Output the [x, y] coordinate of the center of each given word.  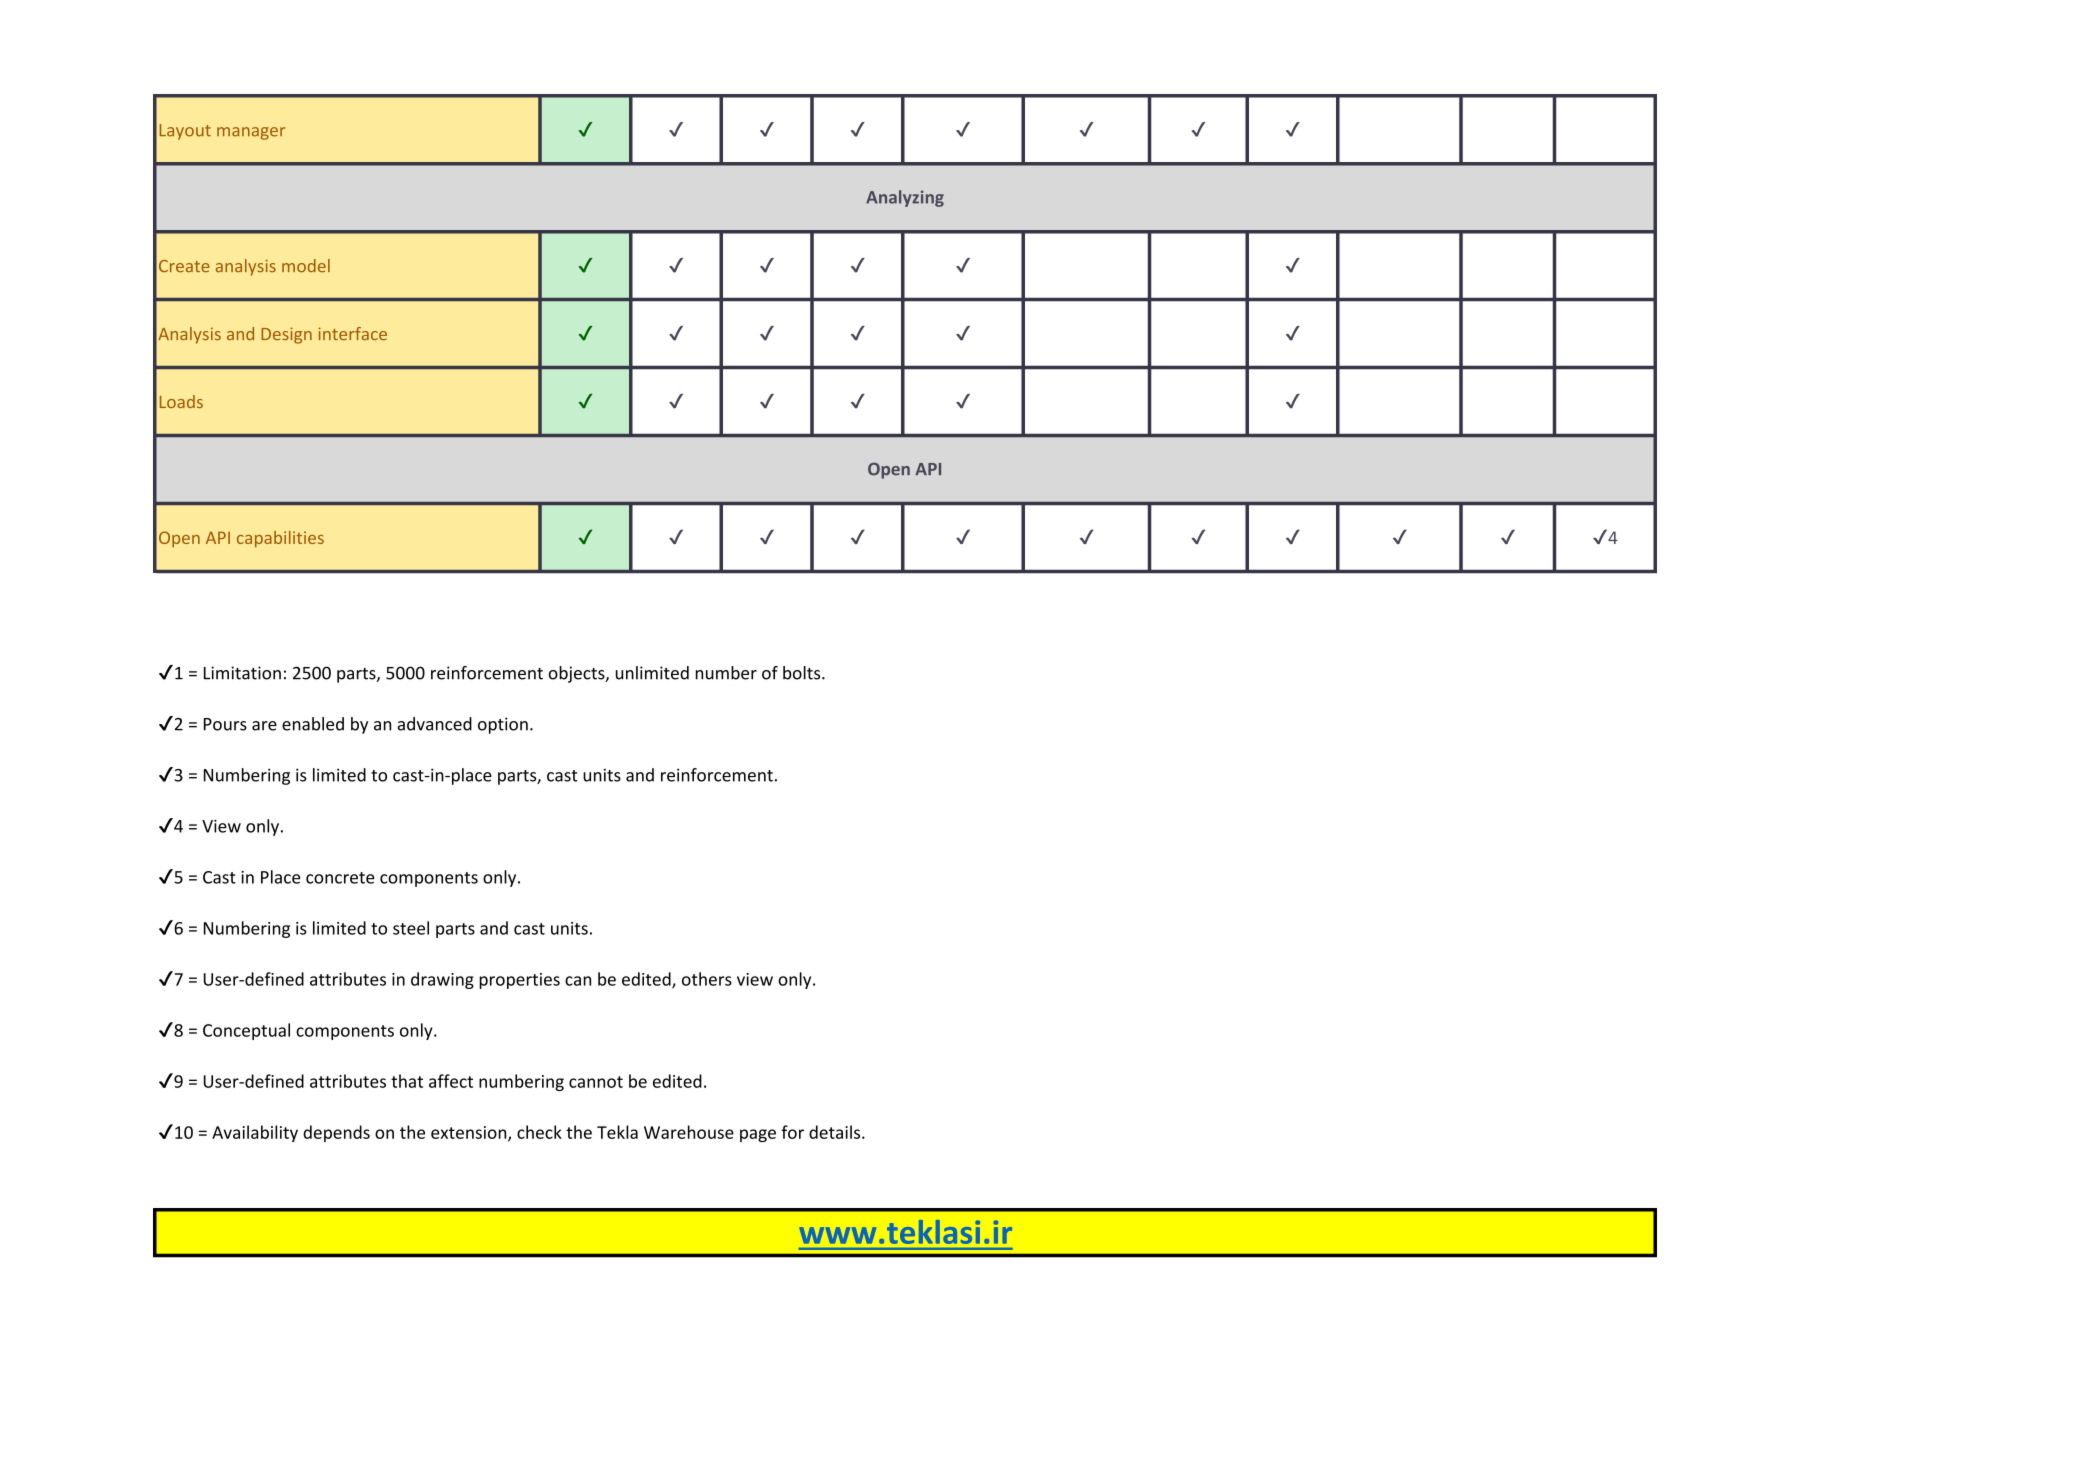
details [836, 1132]
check [539, 1132]
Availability [255, 1133]
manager [251, 133]
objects [578, 674]
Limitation [242, 673]
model [306, 265]
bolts [803, 673]
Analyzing [905, 198]
